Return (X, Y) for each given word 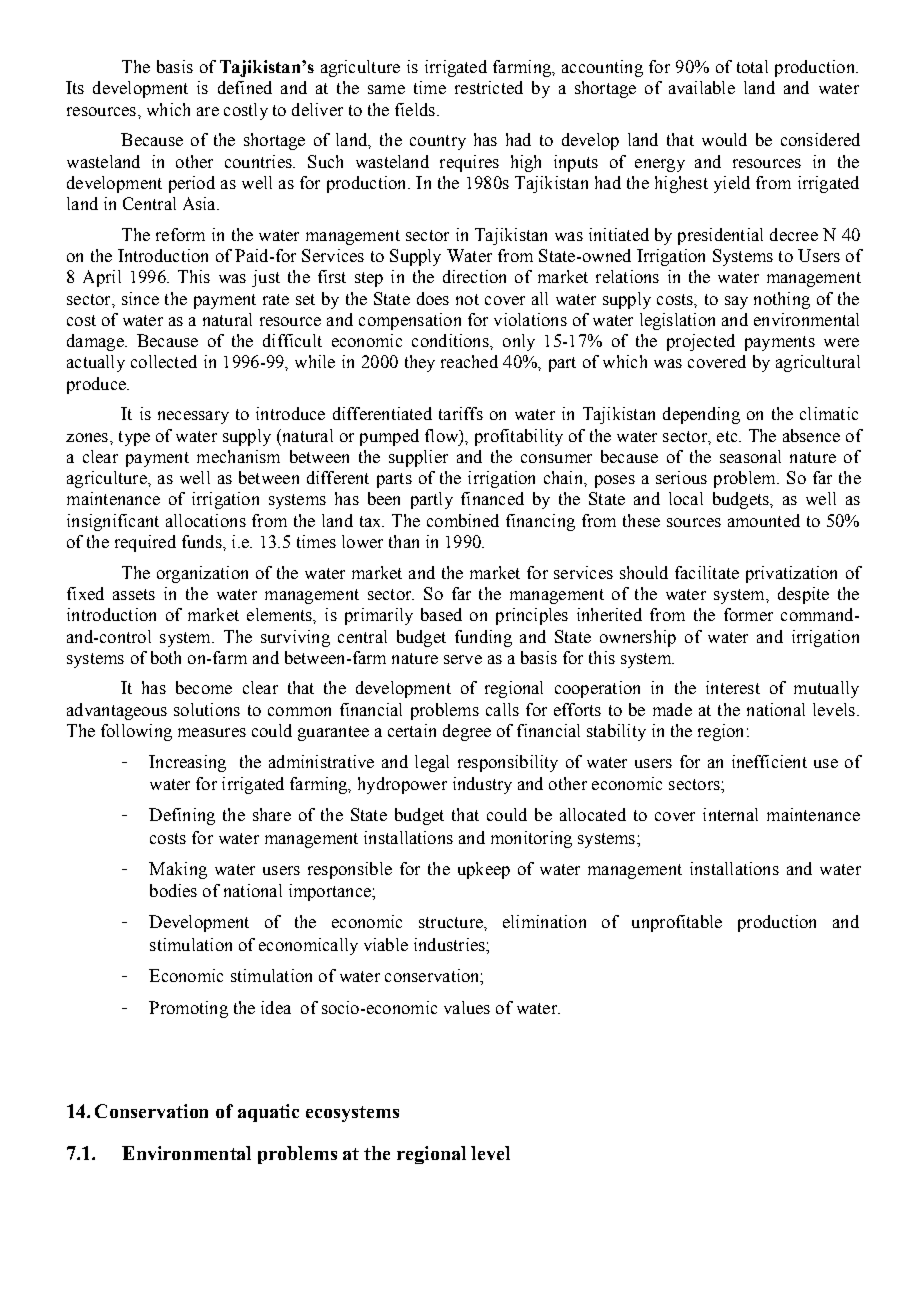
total (752, 66)
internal (730, 814)
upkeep (484, 870)
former (748, 614)
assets (134, 594)
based (441, 614)
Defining (182, 816)
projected (701, 342)
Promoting (188, 1009)
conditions (451, 340)
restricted (489, 87)
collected (164, 361)
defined (245, 87)
